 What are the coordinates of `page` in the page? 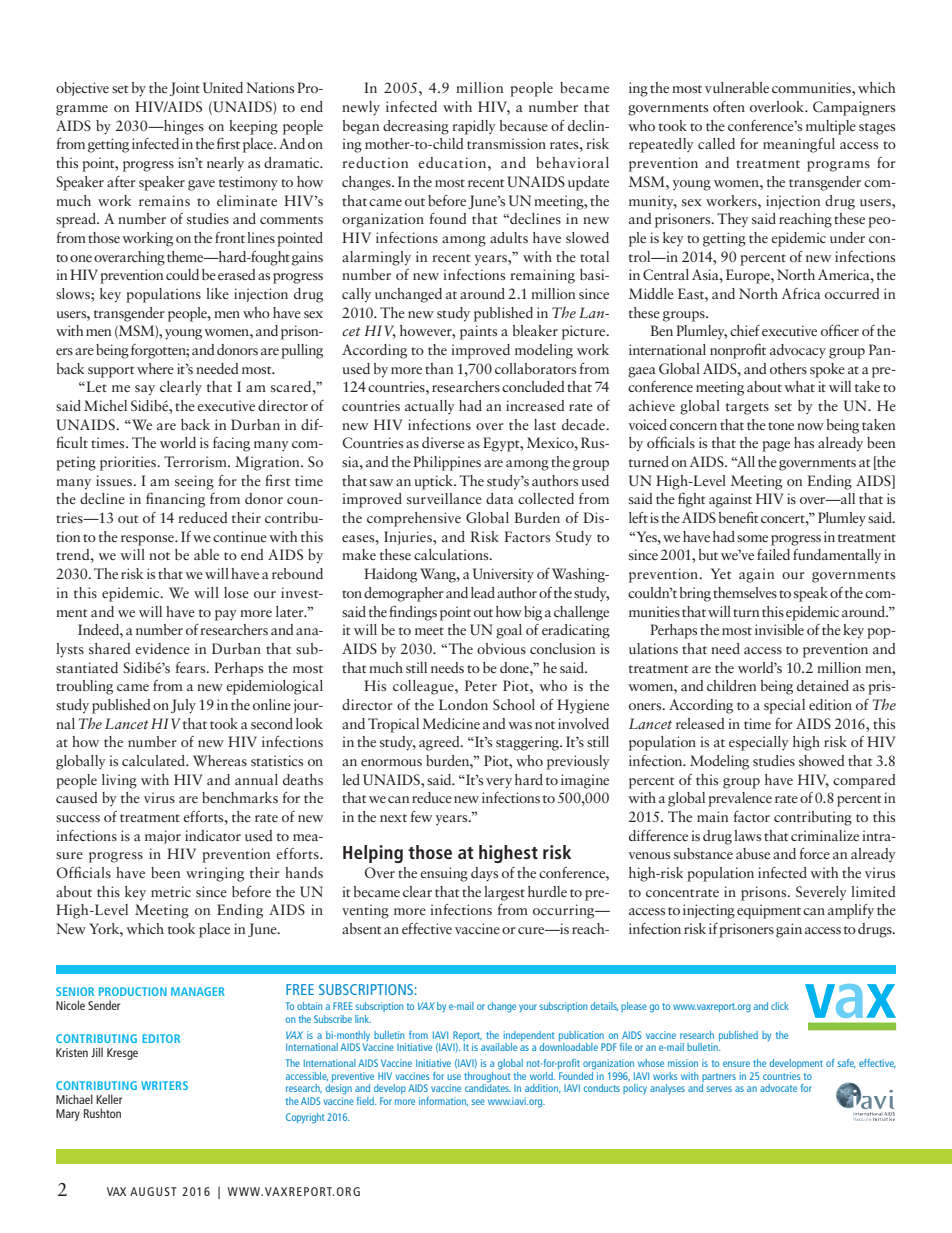 It's located at (776, 446).
